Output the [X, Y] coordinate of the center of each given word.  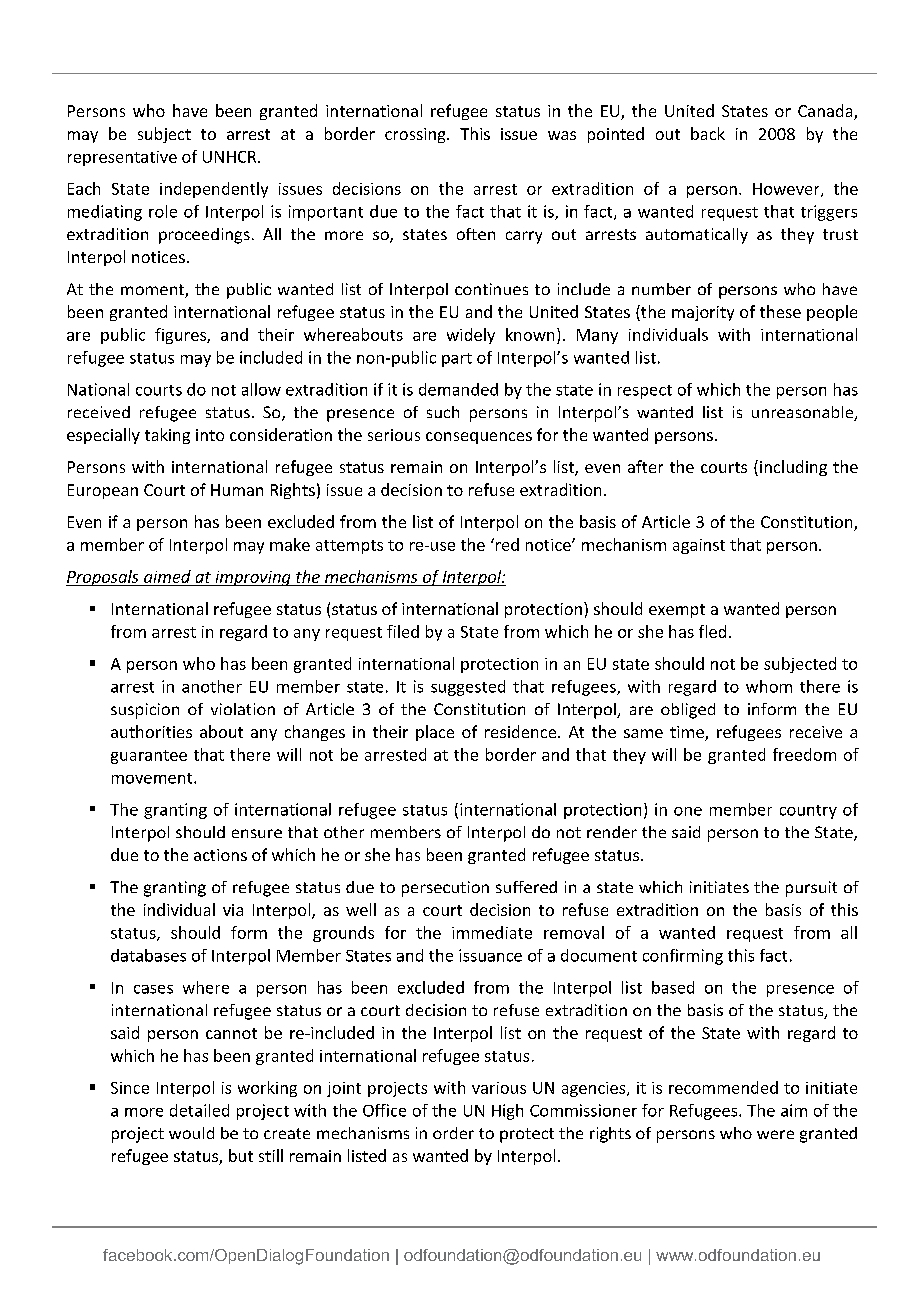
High [507, 1112]
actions [220, 855]
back [708, 133]
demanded [458, 389]
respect [645, 392]
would [191, 1133]
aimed [167, 576]
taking [167, 436]
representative [122, 158]
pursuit [811, 889]
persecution [445, 889]
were [775, 1134]
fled [712, 631]
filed [403, 631]
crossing [416, 135]
